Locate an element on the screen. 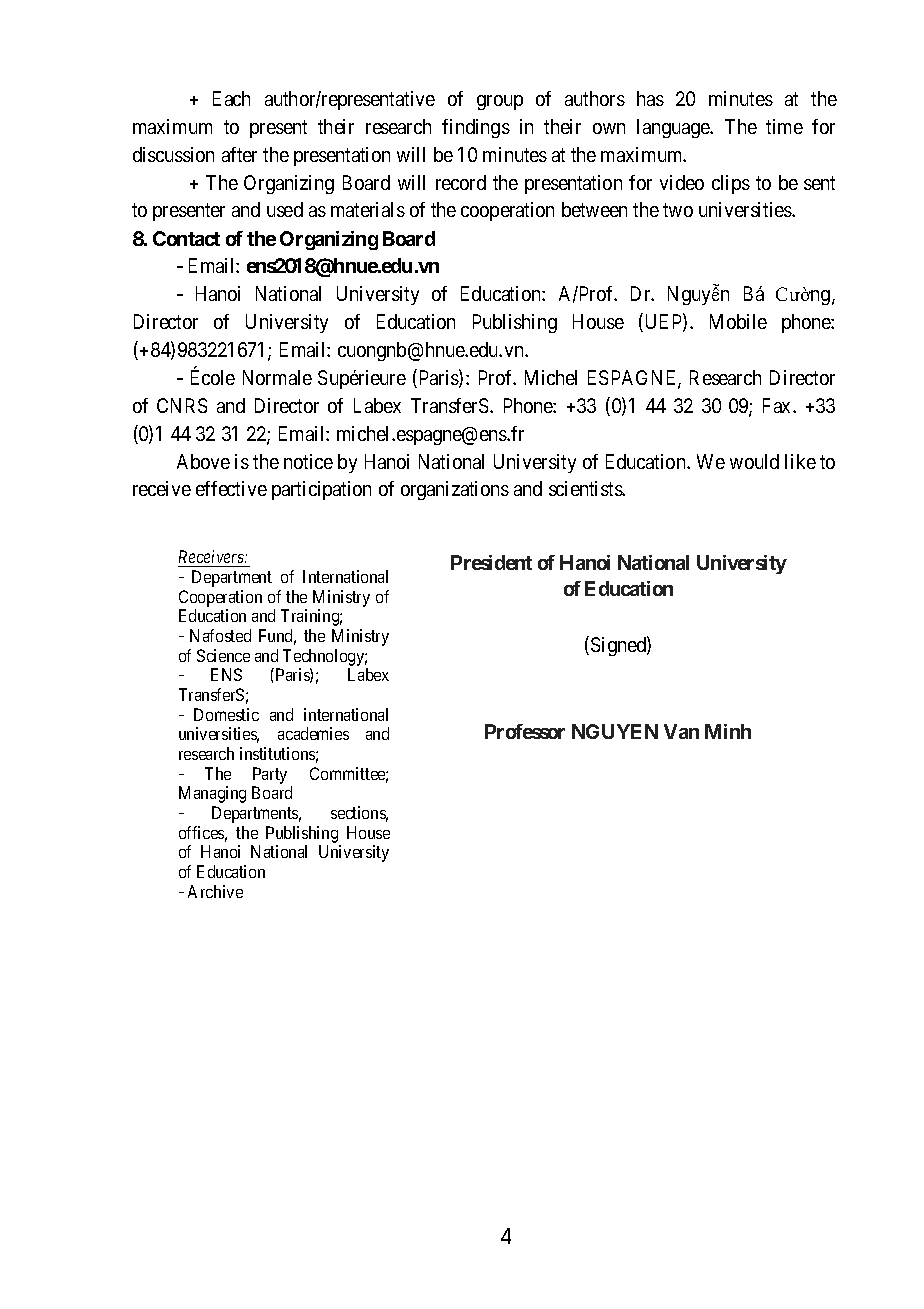 This screenshot has width=924, height=1309. President is located at coordinates (491, 562).
